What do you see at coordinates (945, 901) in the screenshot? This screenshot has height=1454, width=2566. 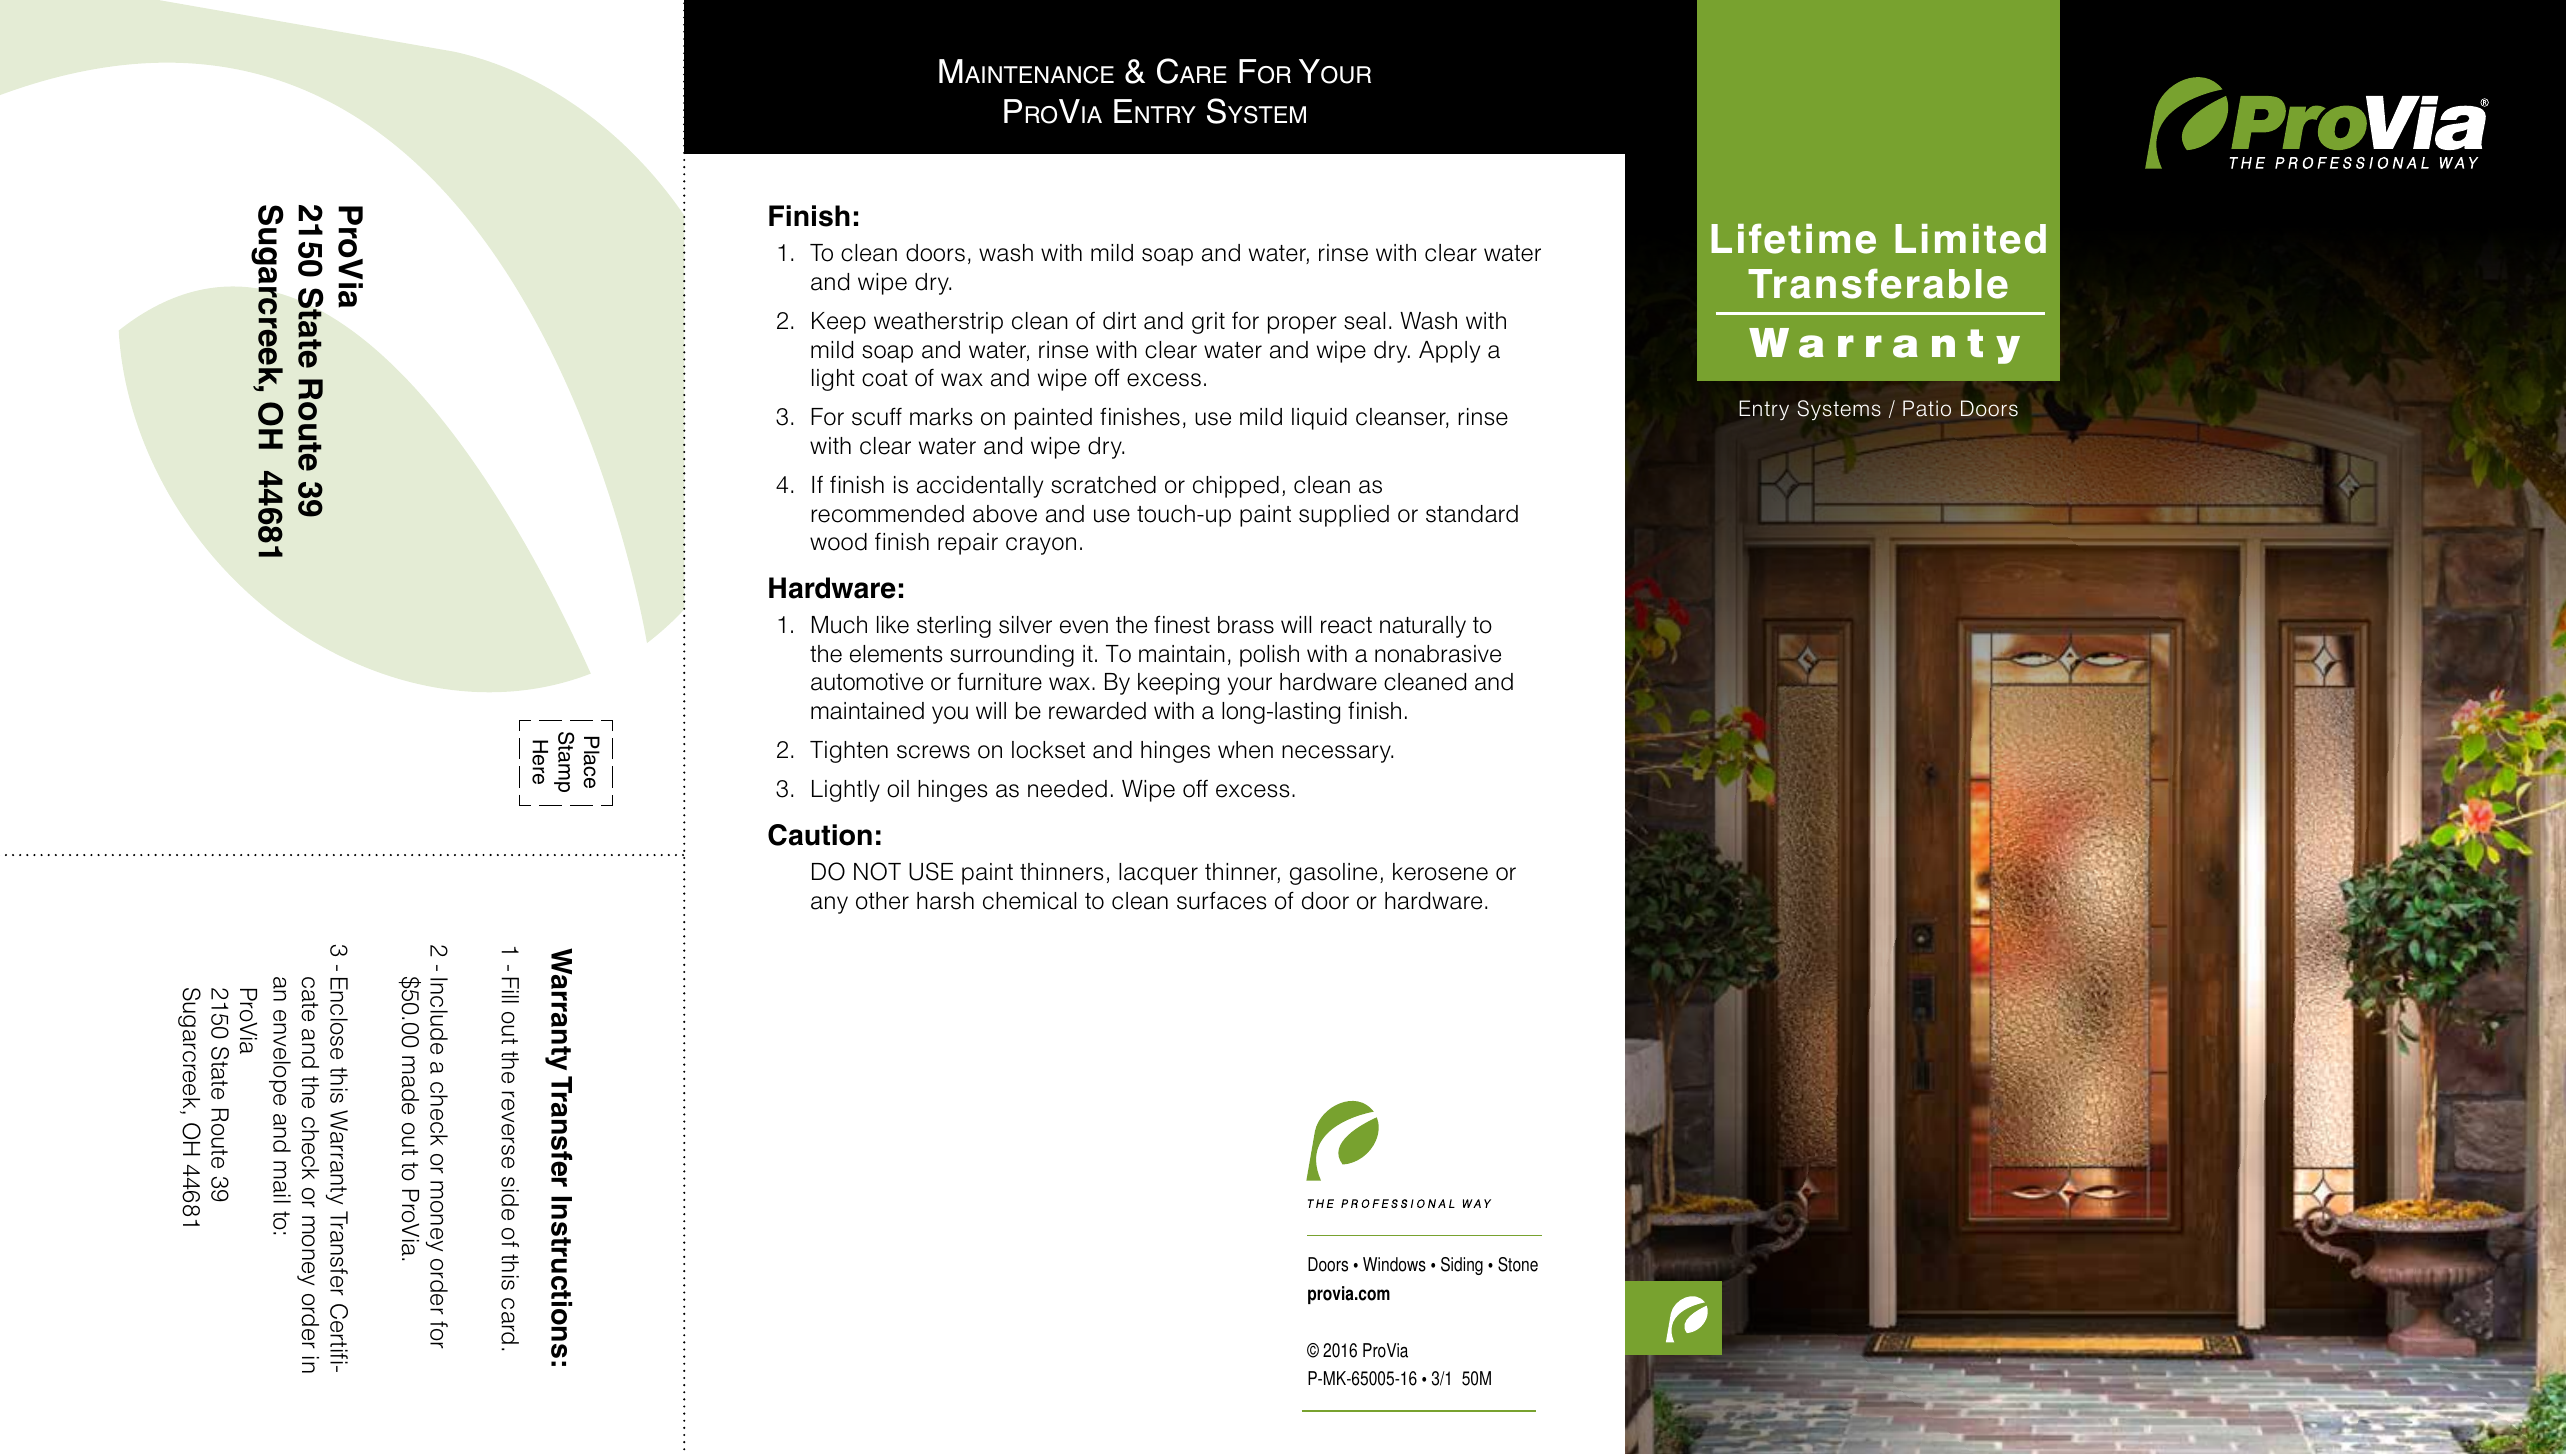 I see `harsh` at bounding box center [945, 901].
